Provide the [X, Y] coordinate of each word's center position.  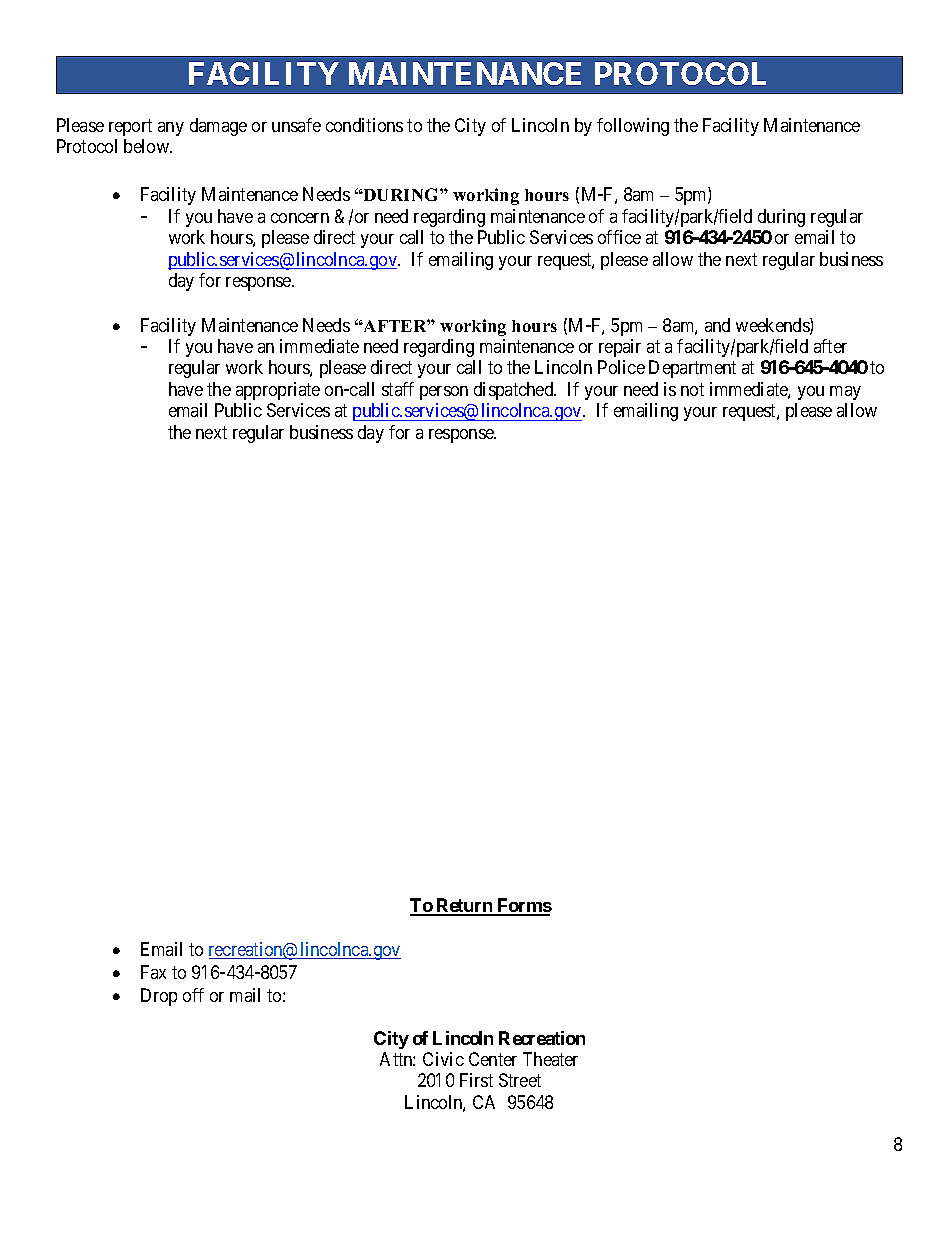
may [845, 393]
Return [464, 906]
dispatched [515, 391]
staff [398, 389]
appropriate [278, 391]
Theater [550, 1059]
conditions [364, 125]
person [444, 393]
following [633, 127]
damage [218, 127]
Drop [159, 997]
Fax [153, 972]
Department [692, 369]
